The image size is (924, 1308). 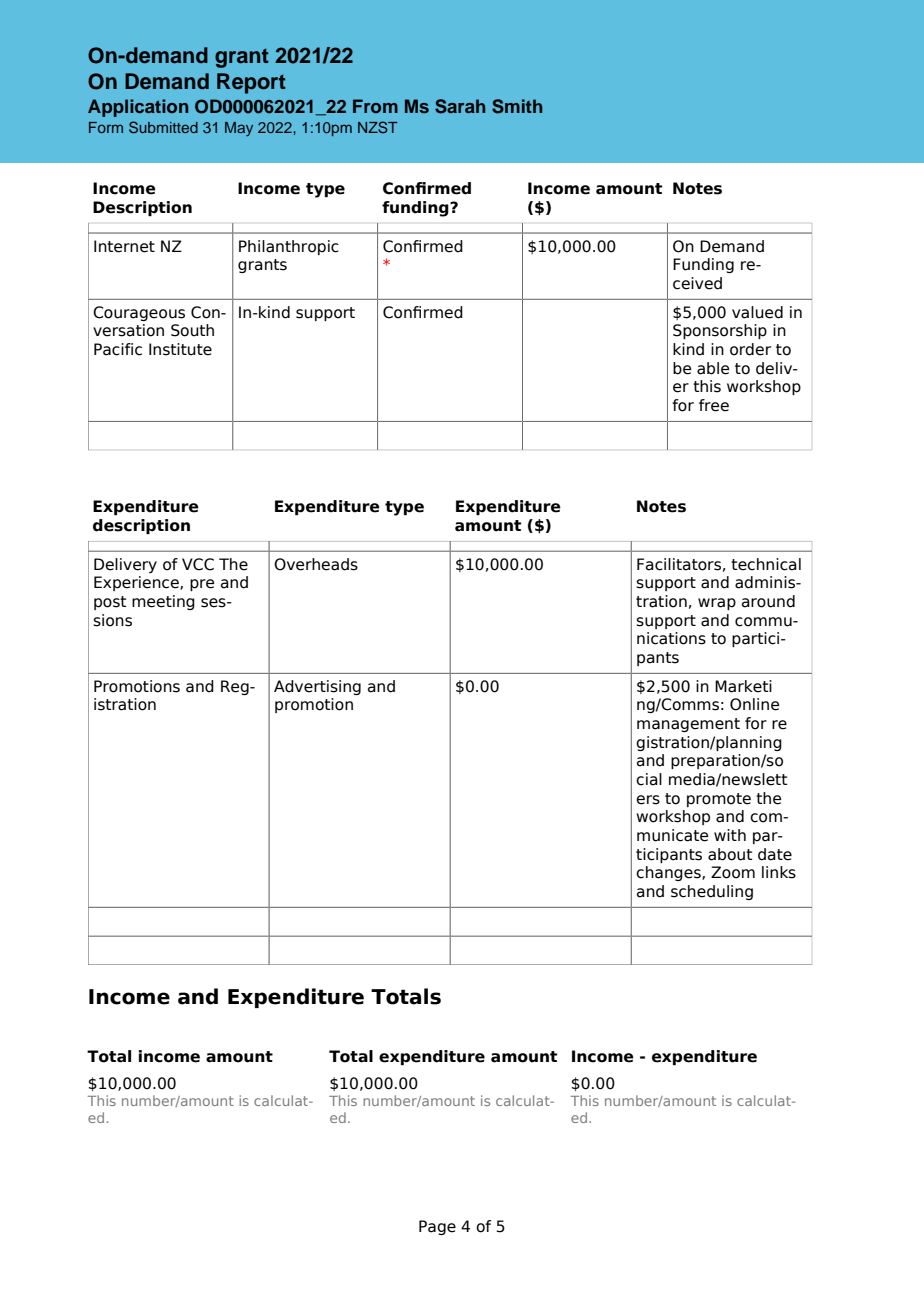 I want to click on Submitted, so click(x=163, y=127).
